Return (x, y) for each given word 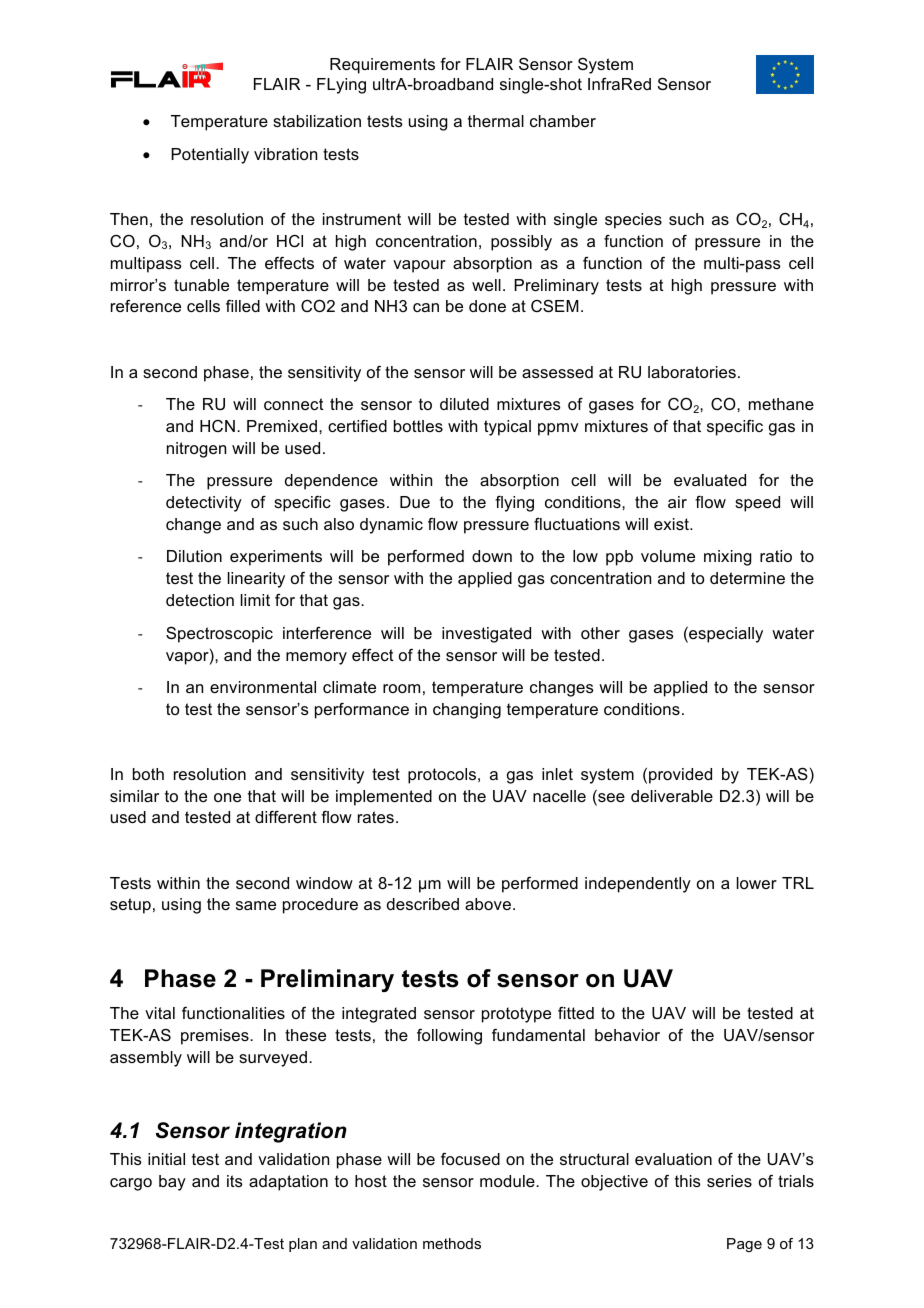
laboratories (692, 372)
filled (243, 306)
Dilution (194, 556)
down (492, 556)
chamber (563, 121)
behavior (627, 1035)
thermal (496, 121)
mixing (728, 558)
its (235, 1181)
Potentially (210, 156)
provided (680, 776)
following (449, 1037)
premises (216, 1037)
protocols (443, 776)
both (148, 774)
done (487, 306)
